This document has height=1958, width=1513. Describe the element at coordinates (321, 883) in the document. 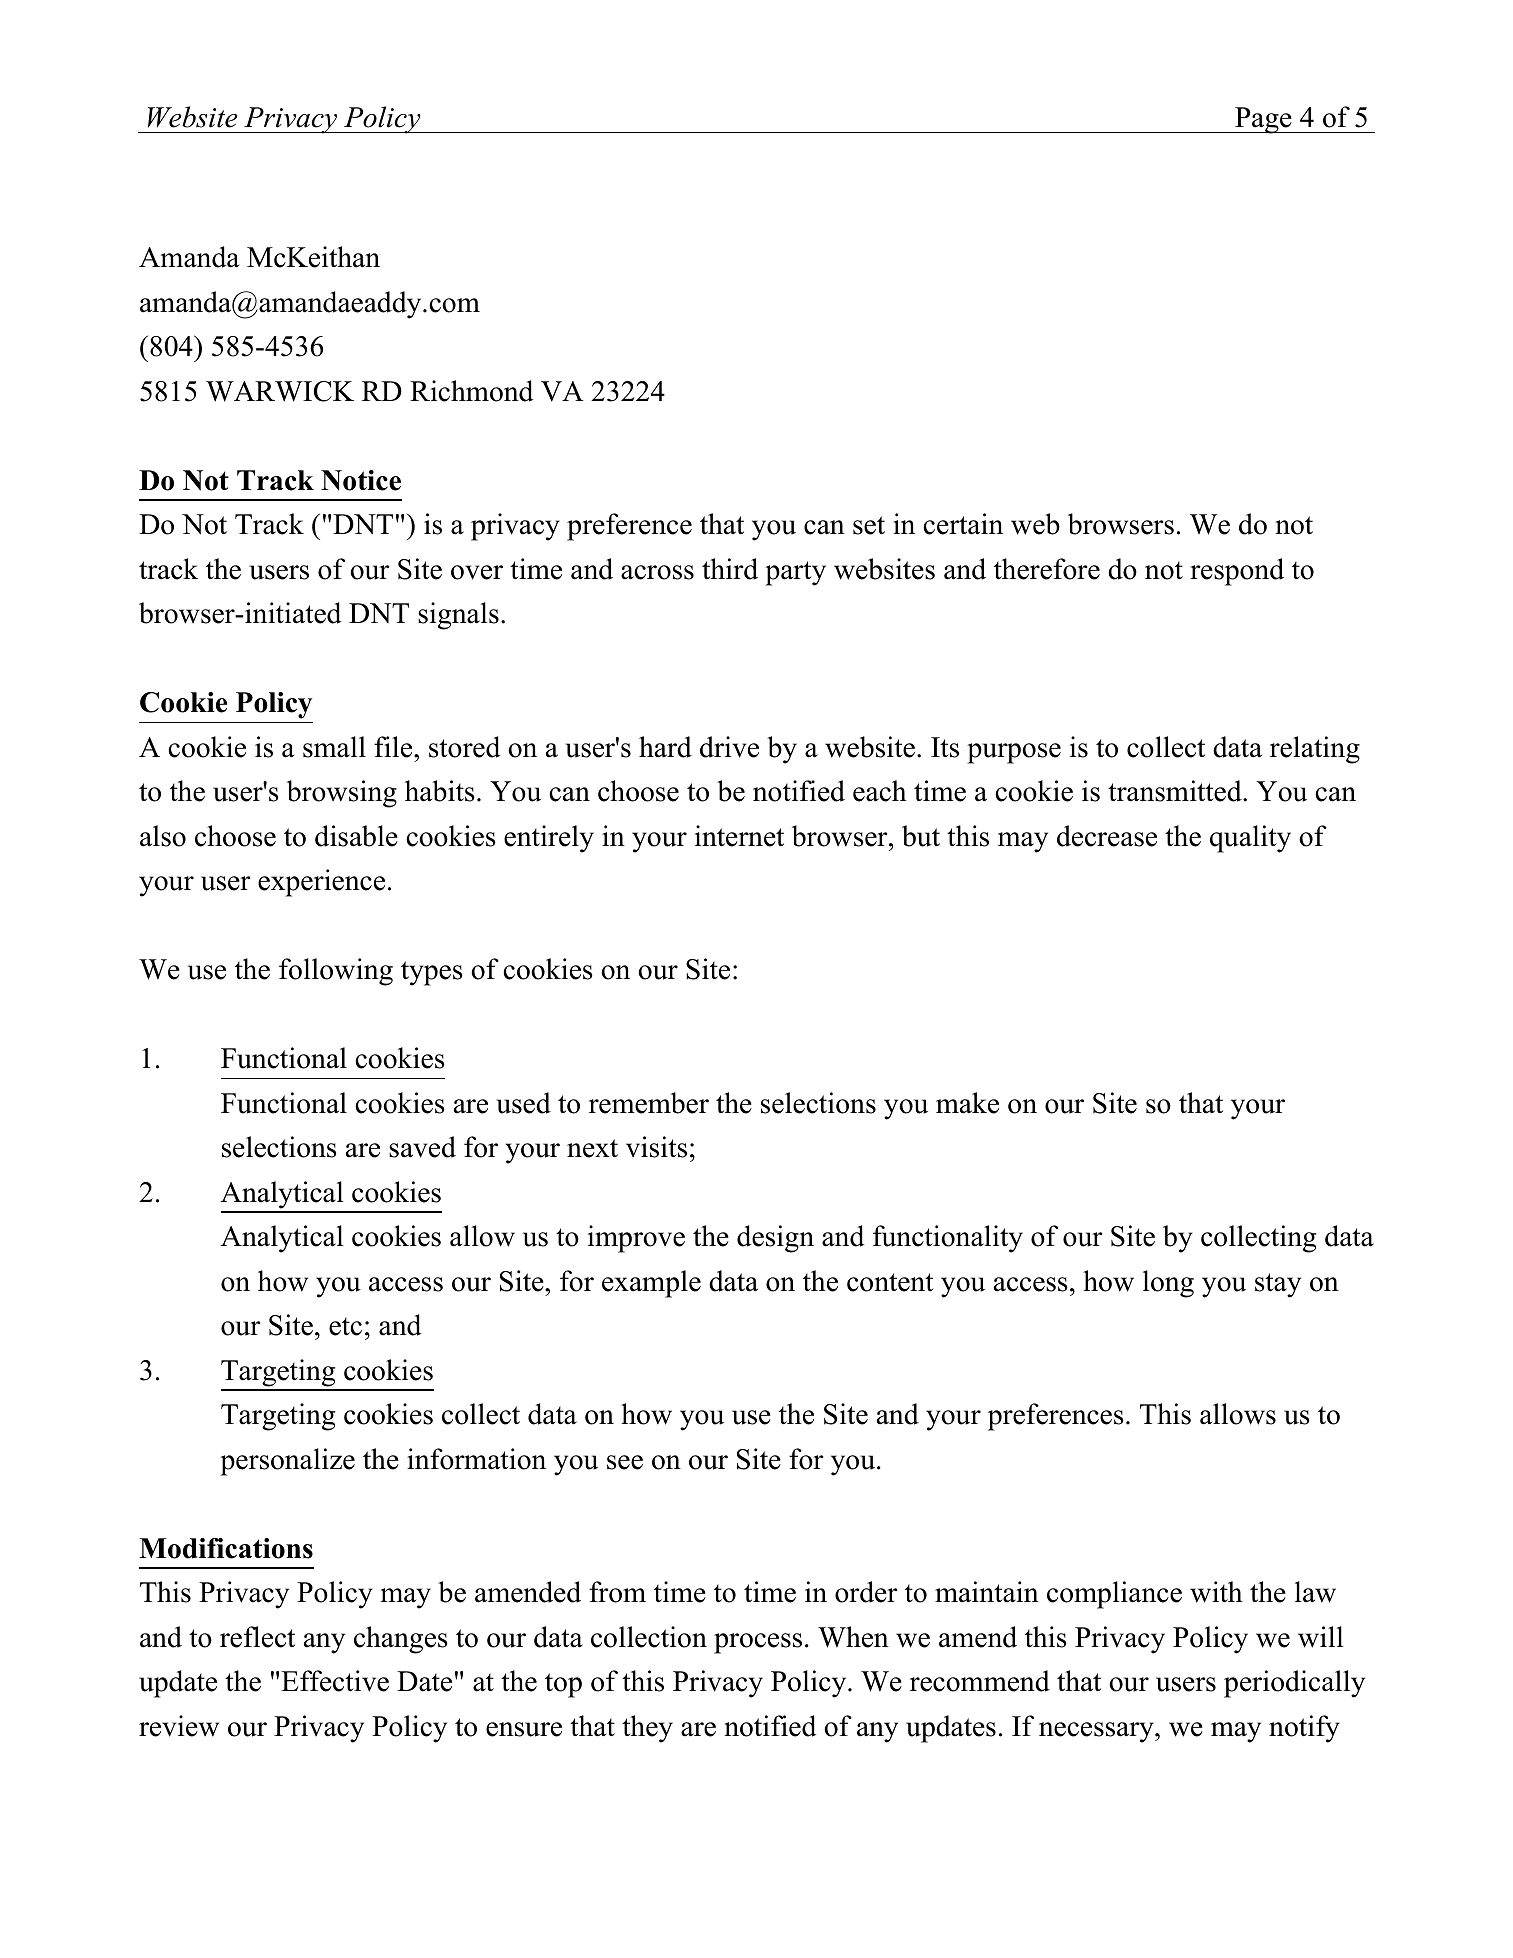

I see `experience` at that location.
